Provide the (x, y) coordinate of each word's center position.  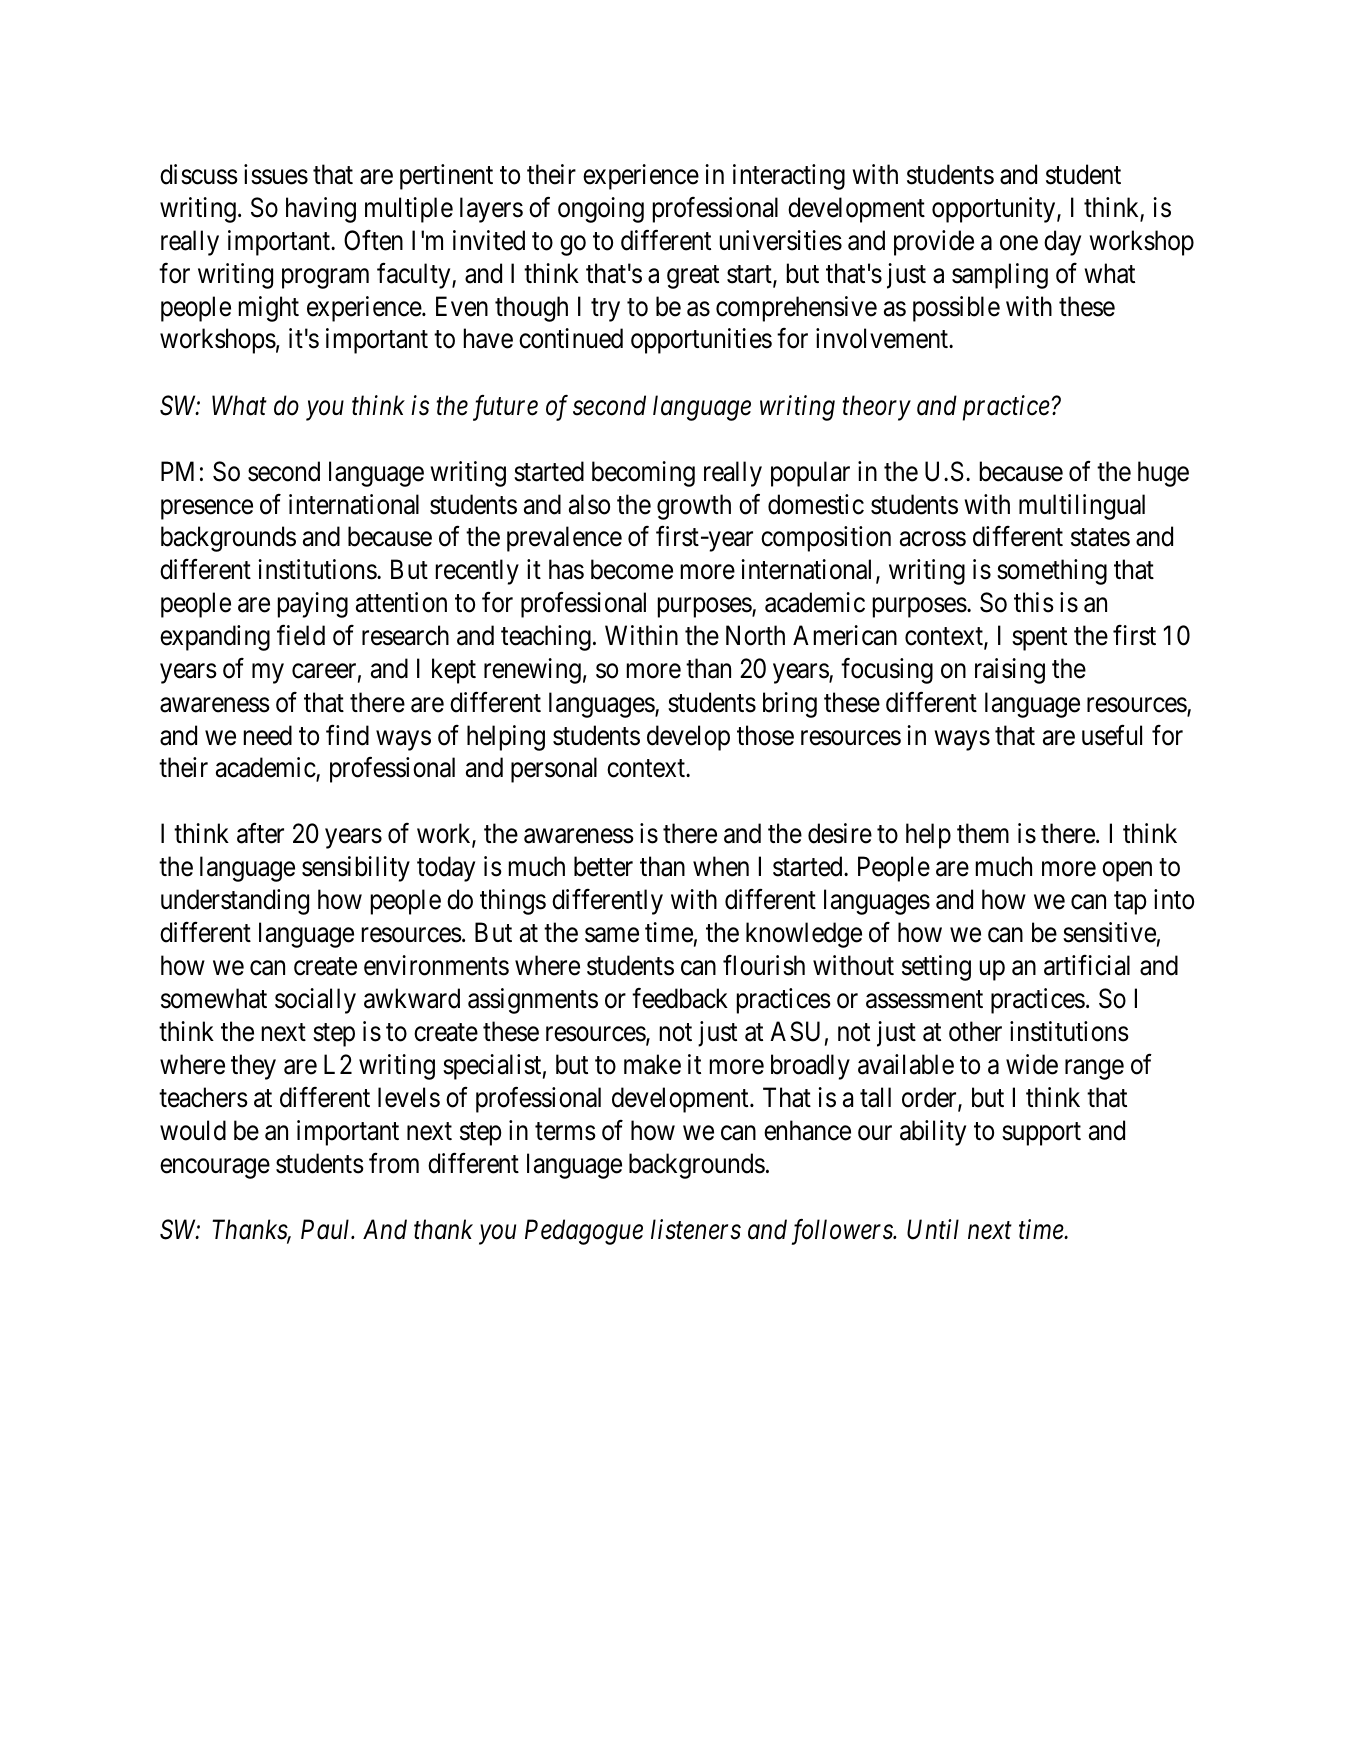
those (765, 735)
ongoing (601, 210)
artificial (1087, 965)
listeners (696, 1229)
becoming (643, 474)
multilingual (1082, 507)
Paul (327, 1229)
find (347, 735)
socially (315, 1001)
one (1019, 243)
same (612, 935)
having (321, 210)
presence (207, 509)
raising (1010, 671)
